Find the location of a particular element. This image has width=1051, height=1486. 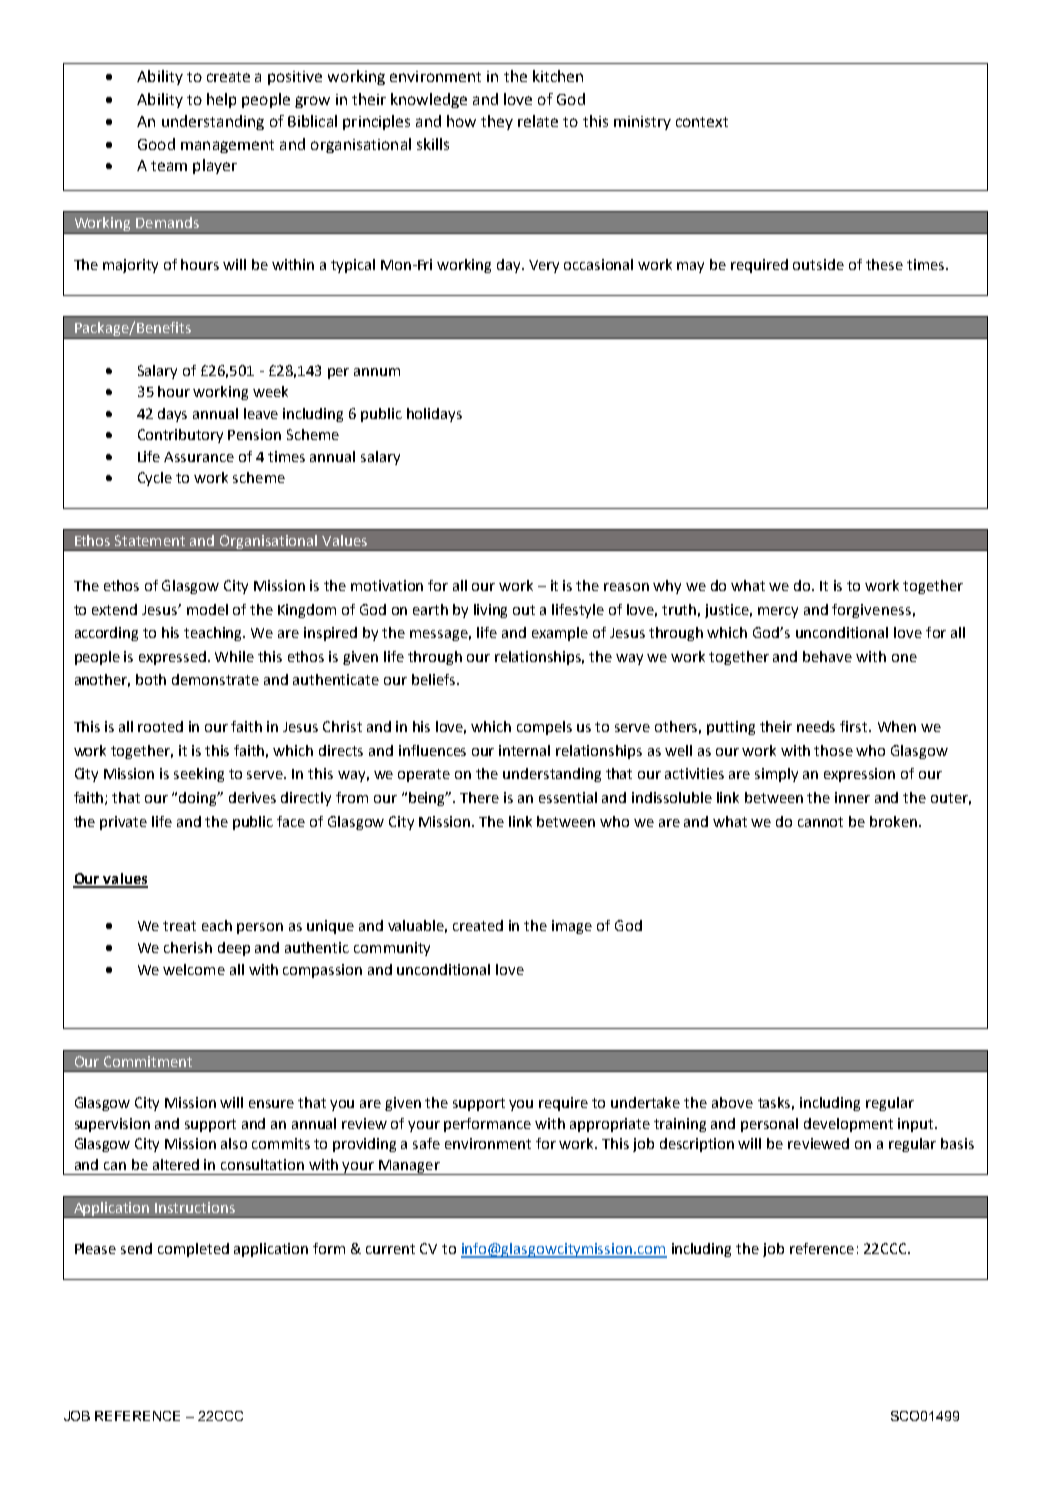

expressed is located at coordinates (172, 658).
